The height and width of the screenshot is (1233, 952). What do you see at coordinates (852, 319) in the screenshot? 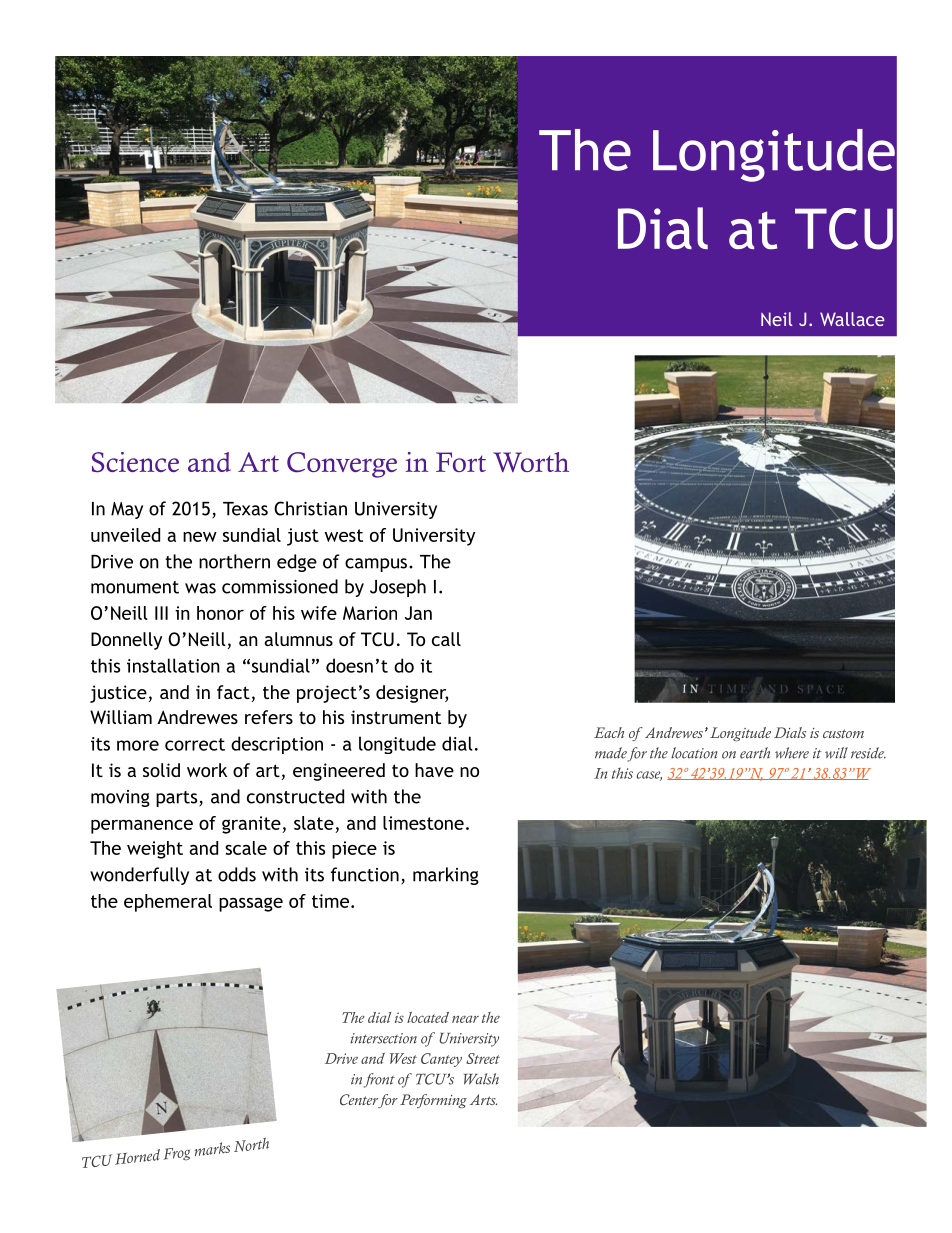
I see `Wallace` at bounding box center [852, 319].
